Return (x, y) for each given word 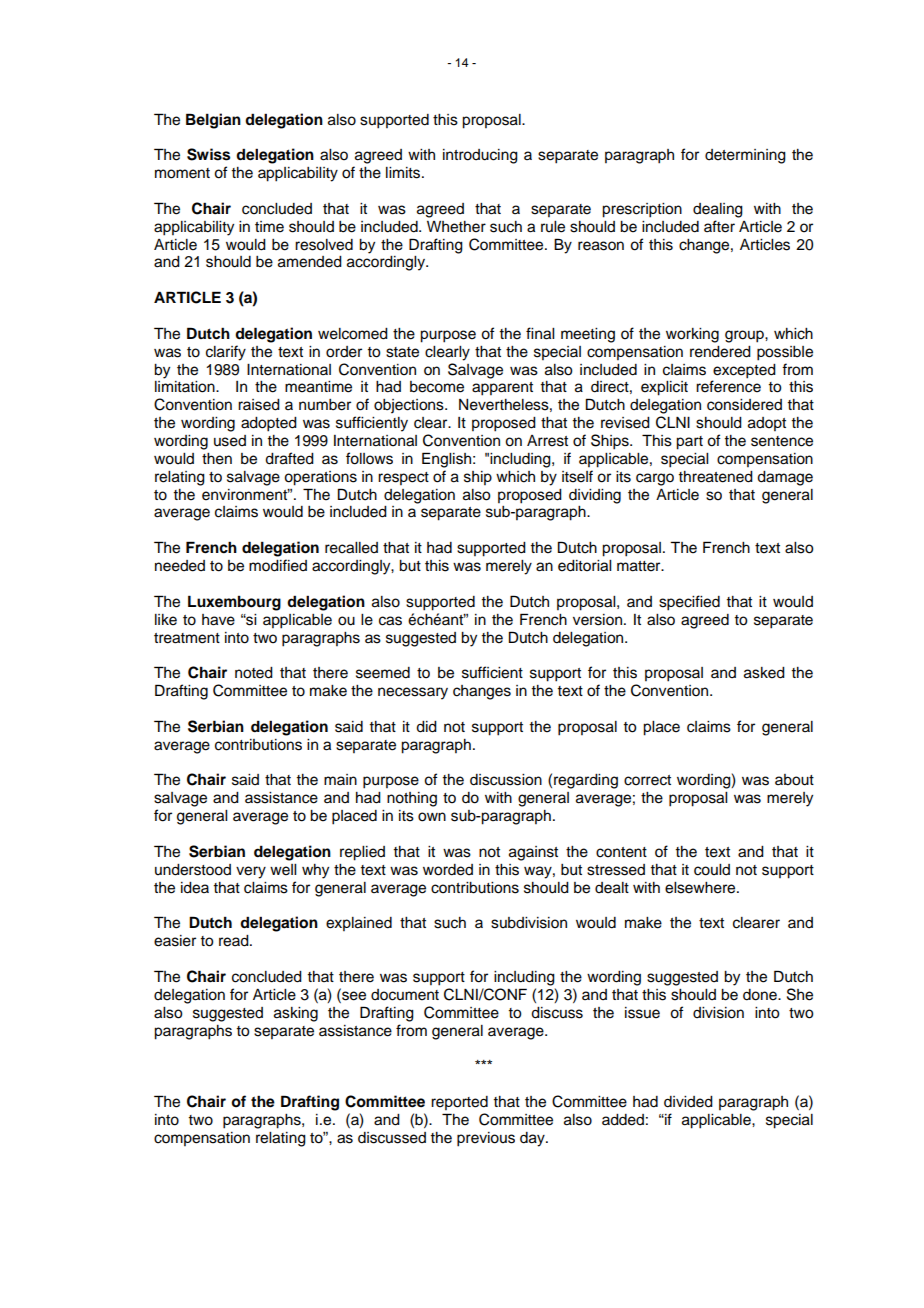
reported (459, 1103)
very (251, 872)
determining (745, 156)
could (712, 870)
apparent (502, 389)
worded (448, 870)
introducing (480, 156)
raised (259, 405)
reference (728, 386)
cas (390, 621)
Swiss (208, 154)
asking (296, 1014)
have (218, 620)
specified (689, 603)
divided (688, 1102)
